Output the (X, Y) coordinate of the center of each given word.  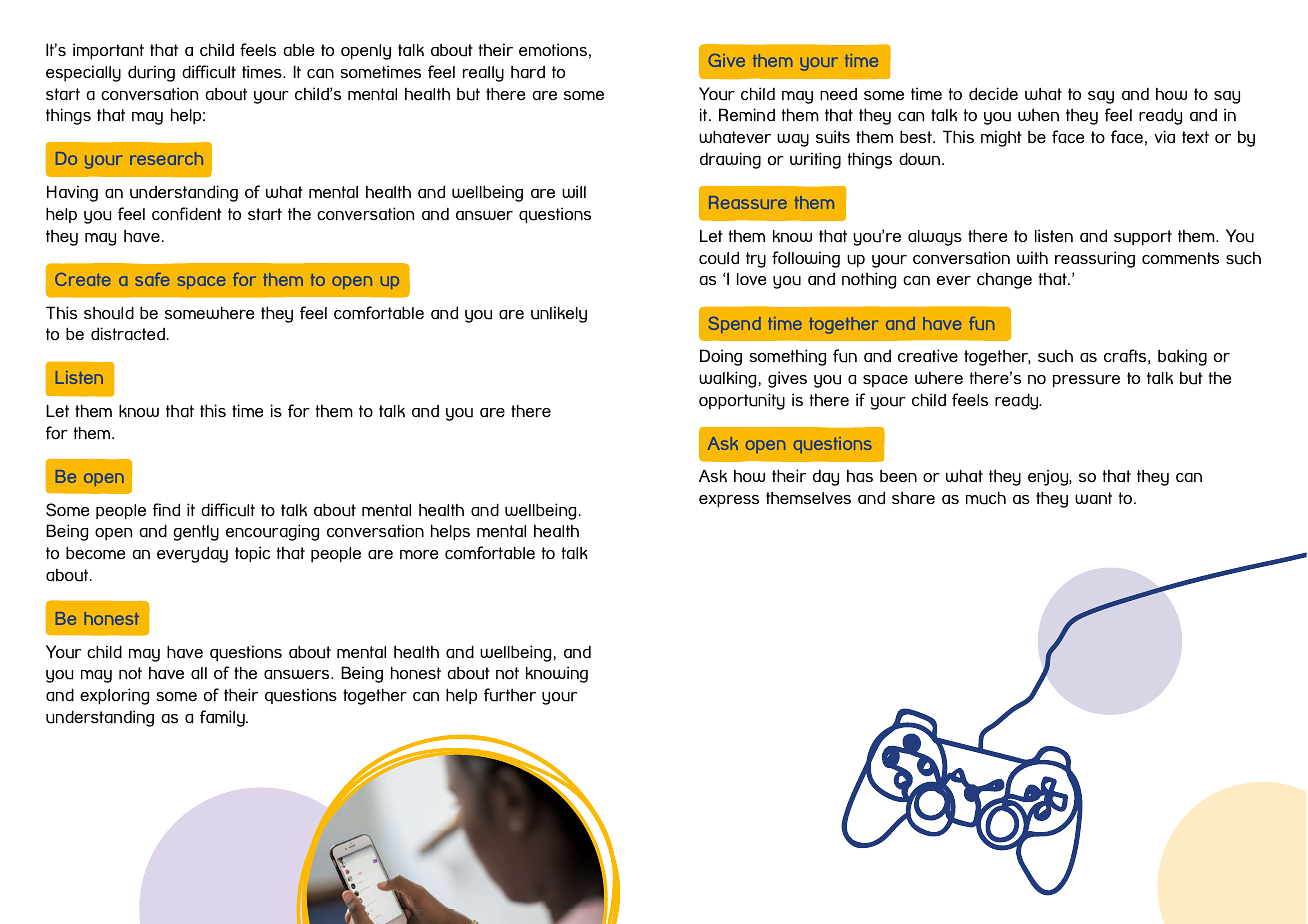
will (574, 191)
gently (196, 533)
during (151, 73)
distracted (128, 333)
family (223, 718)
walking (727, 379)
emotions (553, 50)
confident (187, 214)
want (1093, 498)
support (1143, 238)
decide (993, 93)
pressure (1086, 381)
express (729, 501)
